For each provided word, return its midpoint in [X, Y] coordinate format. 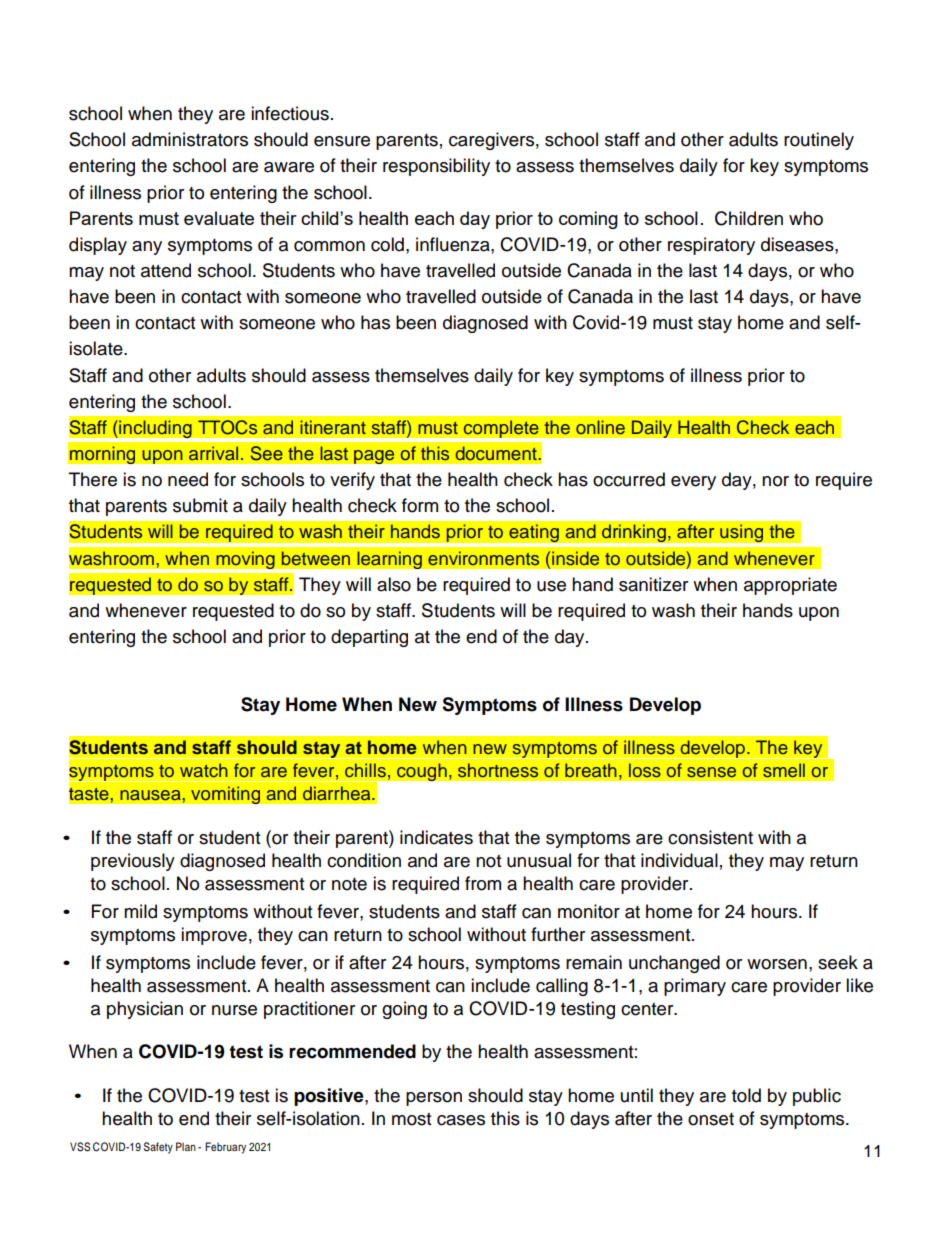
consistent [710, 837]
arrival [213, 453]
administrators [190, 139]
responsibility [436, 167]
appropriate [790, 586]
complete [501, 429]
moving [245, 560]
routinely [819, 141]
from [483, 883]
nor [775, 481]
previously [133, 862]
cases [461, 1120]
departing [369, 638]
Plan [186, 1146]
